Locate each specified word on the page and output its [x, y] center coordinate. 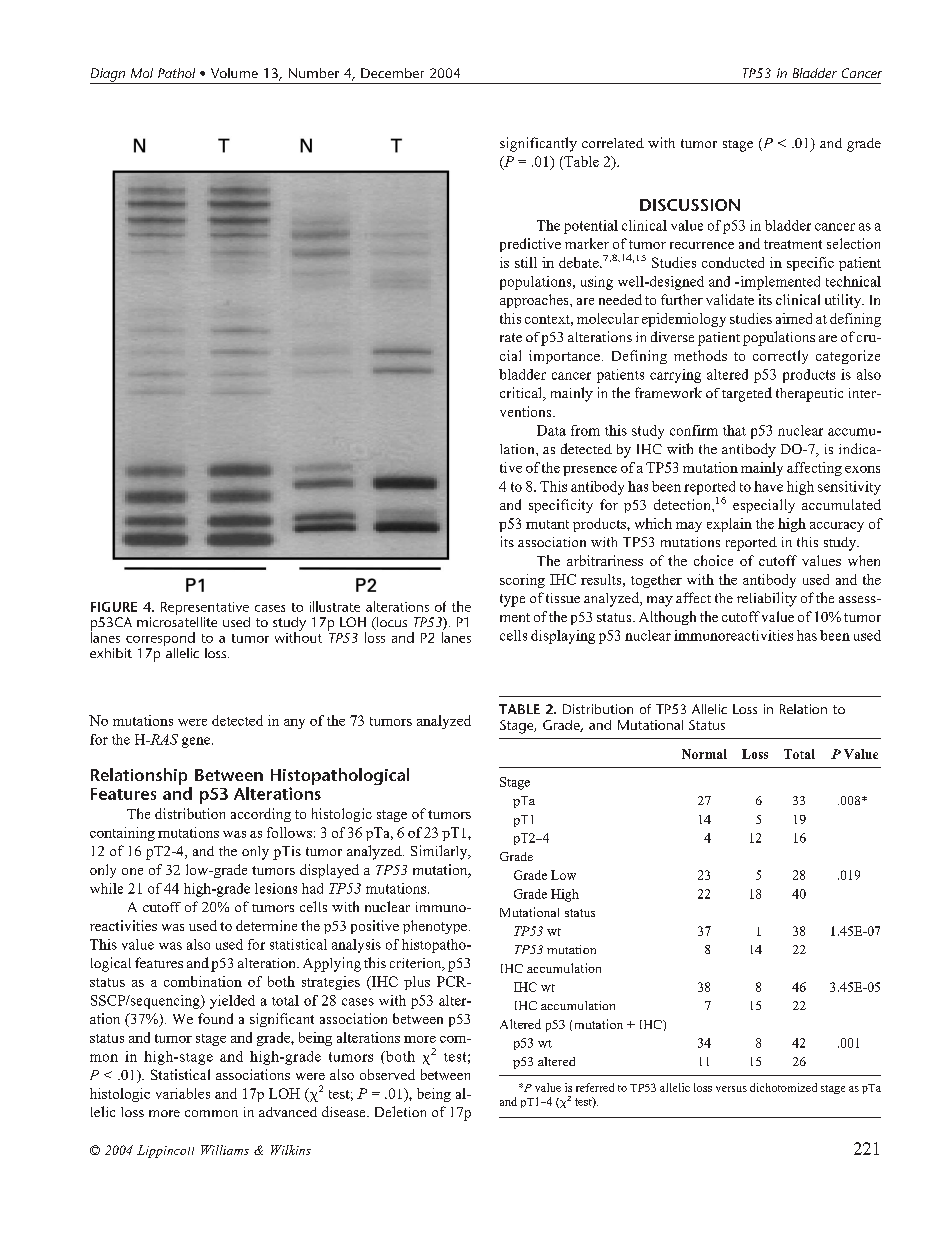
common [211, 1113]
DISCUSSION [690, 205]
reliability [767, 599]
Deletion [400, 1111]
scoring [522, 581]
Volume [234, 73]
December [392, 73]
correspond [160, 640]
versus [731, 1089]
